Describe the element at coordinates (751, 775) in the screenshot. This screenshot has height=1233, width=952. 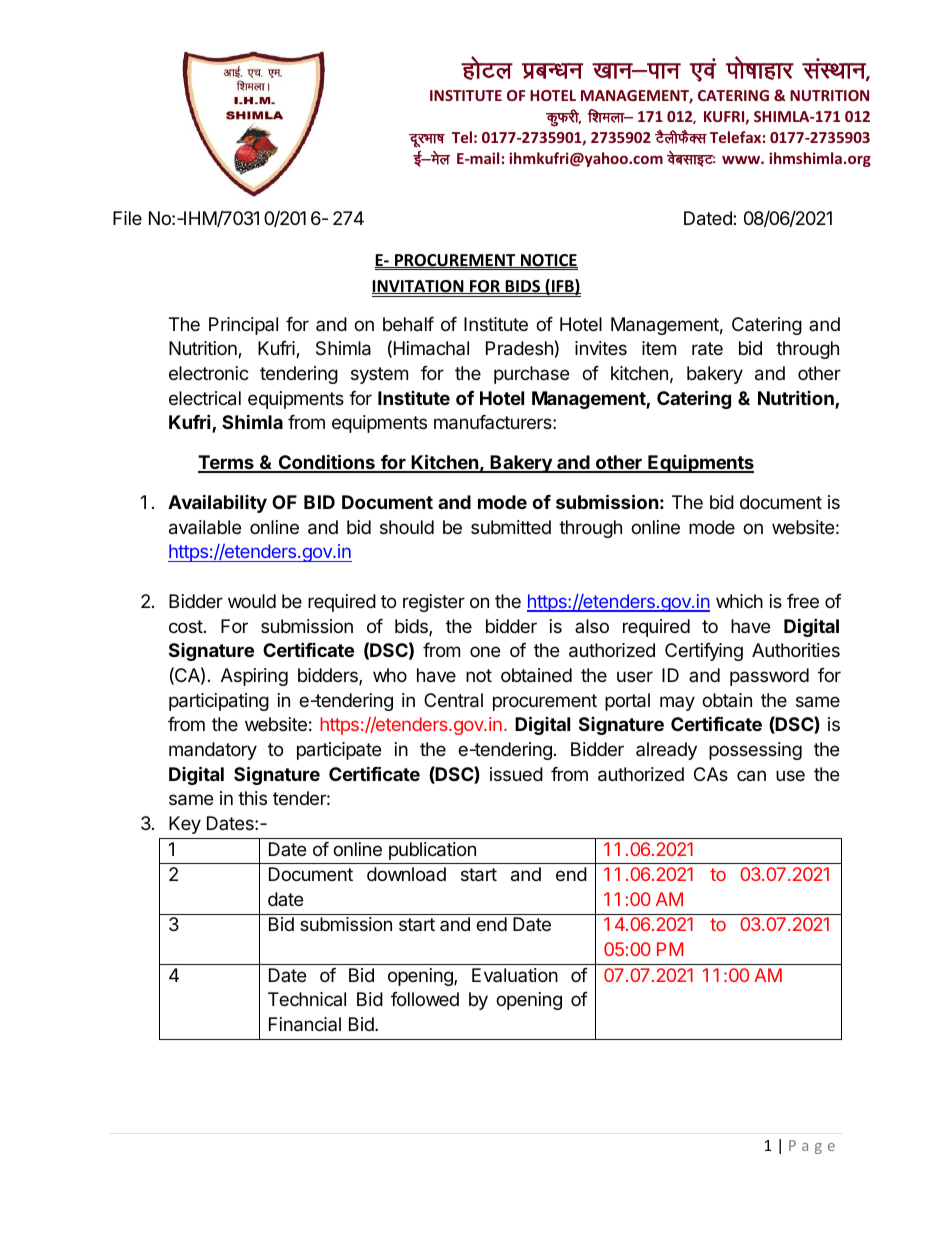
I see `can` at that location.
